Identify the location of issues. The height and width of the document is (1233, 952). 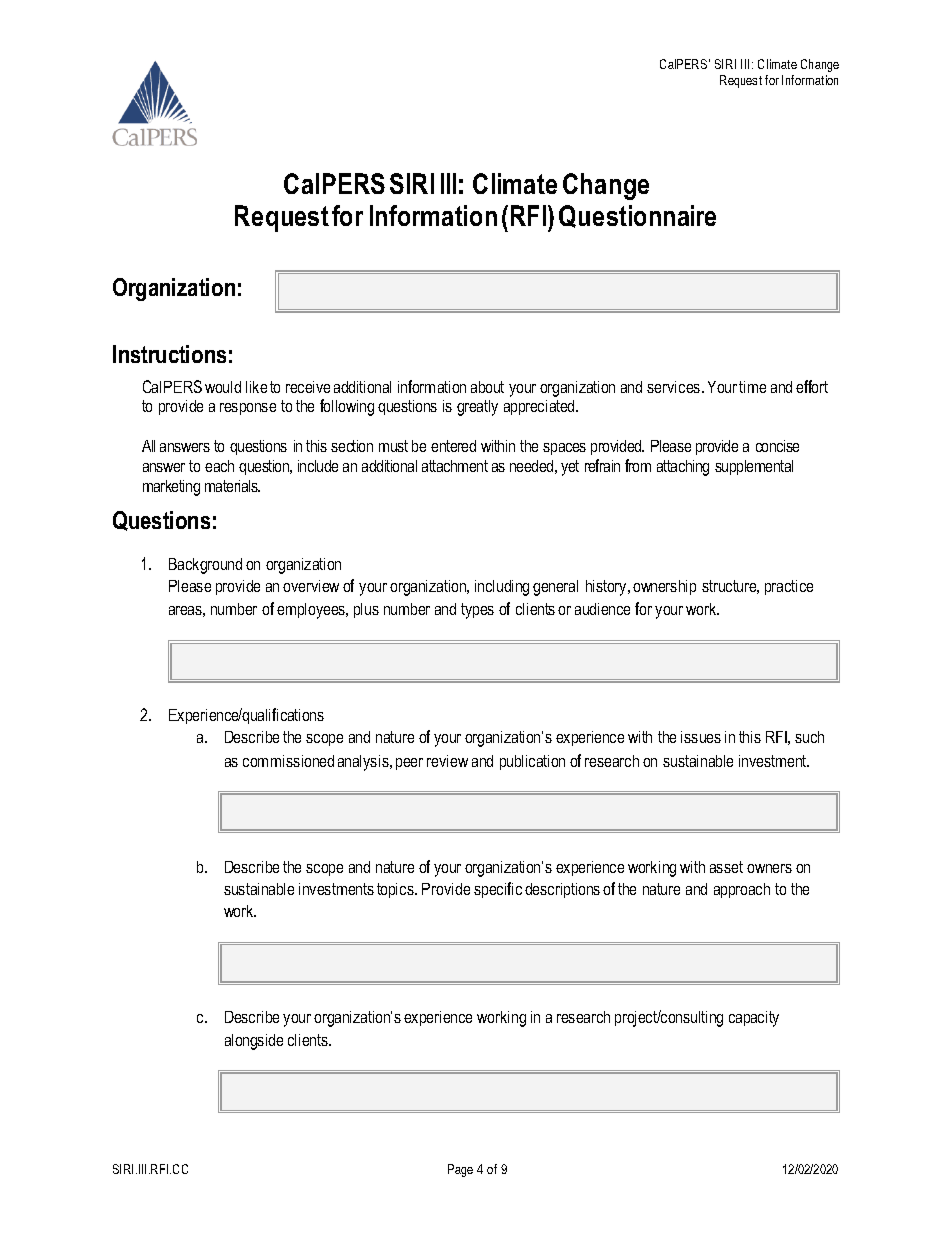
(701, 737).
